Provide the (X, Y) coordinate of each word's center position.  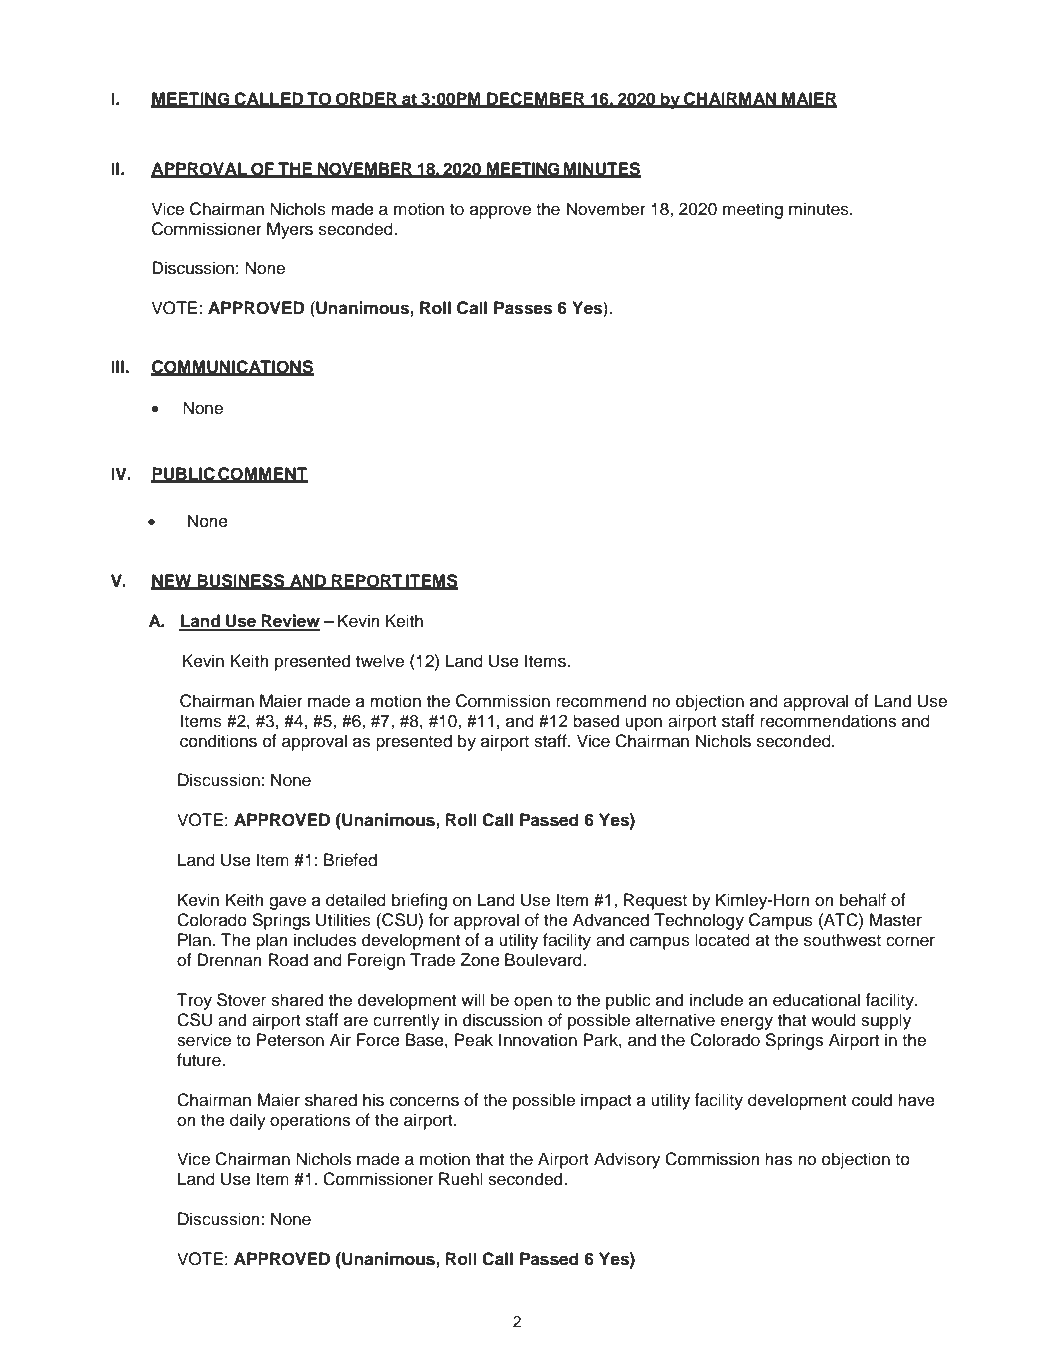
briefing (419, 901)
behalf (863, 900)
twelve (380, 661)
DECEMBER (536, 99)
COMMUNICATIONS (232, 368)
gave (287, 903)
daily (248, 1121)
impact (606, 1101)
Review (289, 622)
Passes (523, 308)
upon (643, 724)
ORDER (367, 99)
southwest (842, 940)
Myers (290, 230)
